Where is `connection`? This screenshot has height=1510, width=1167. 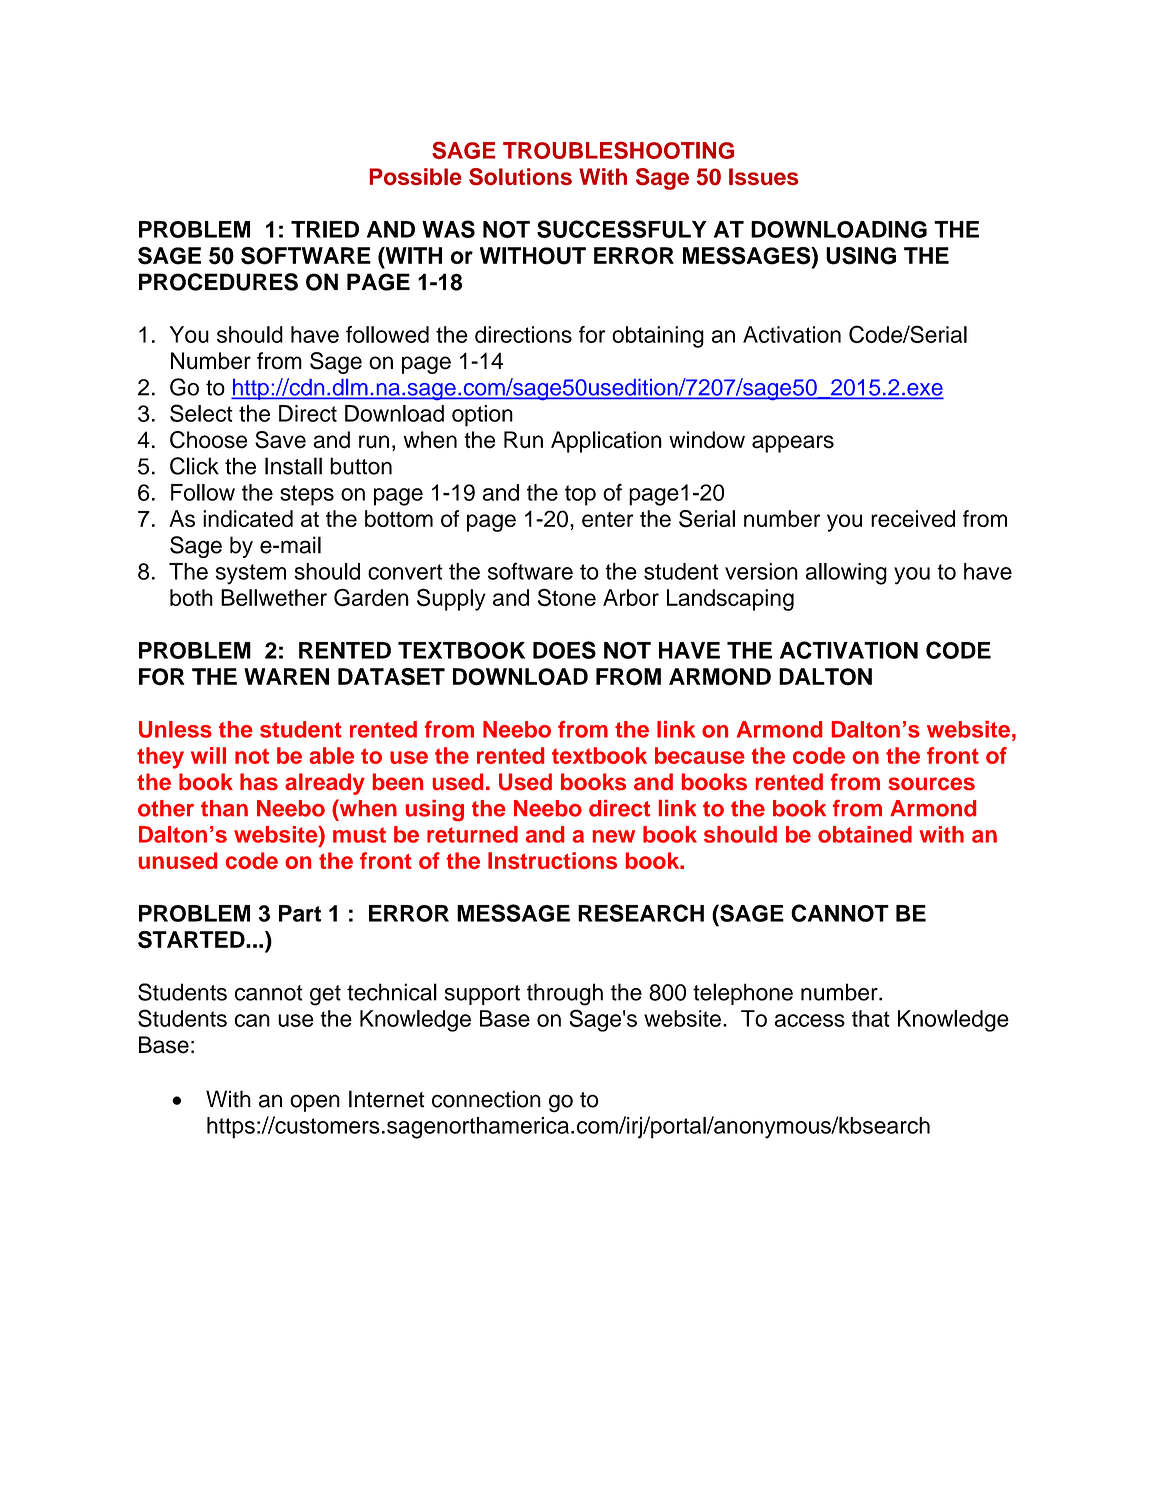 connection is located at coordinates (486, 1099).
